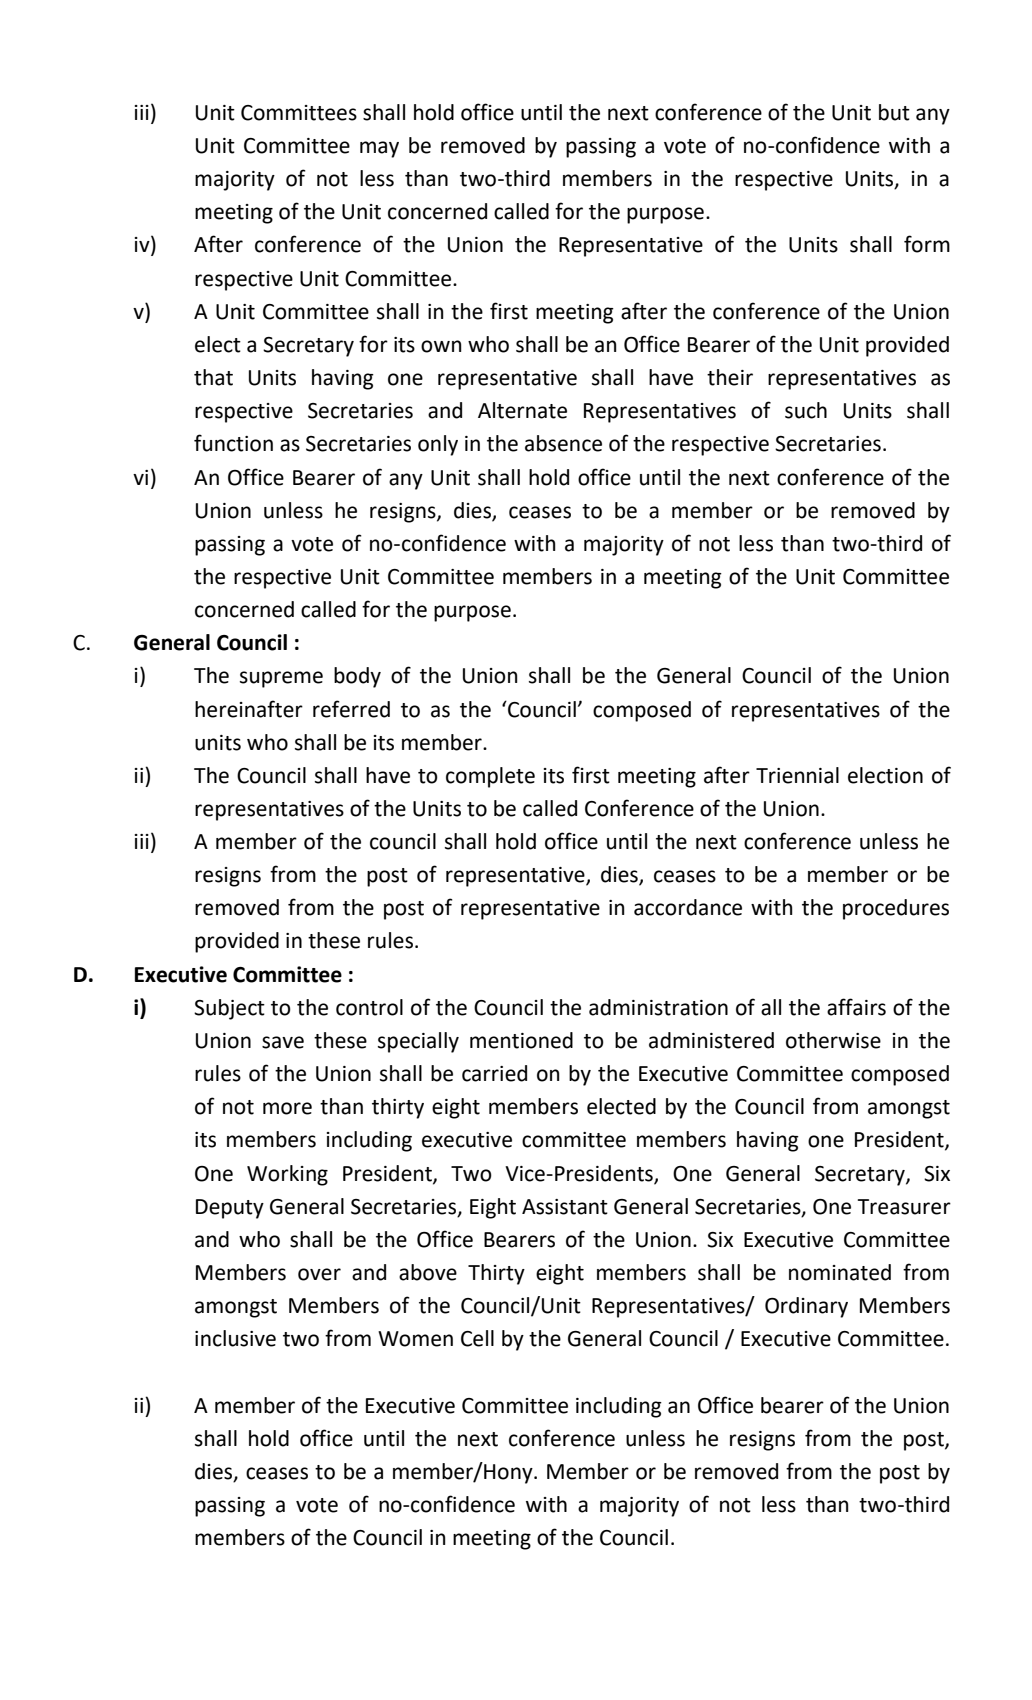 The height and width of the page is (1700, 1032). I want to click on over, so click(319, 1274).
